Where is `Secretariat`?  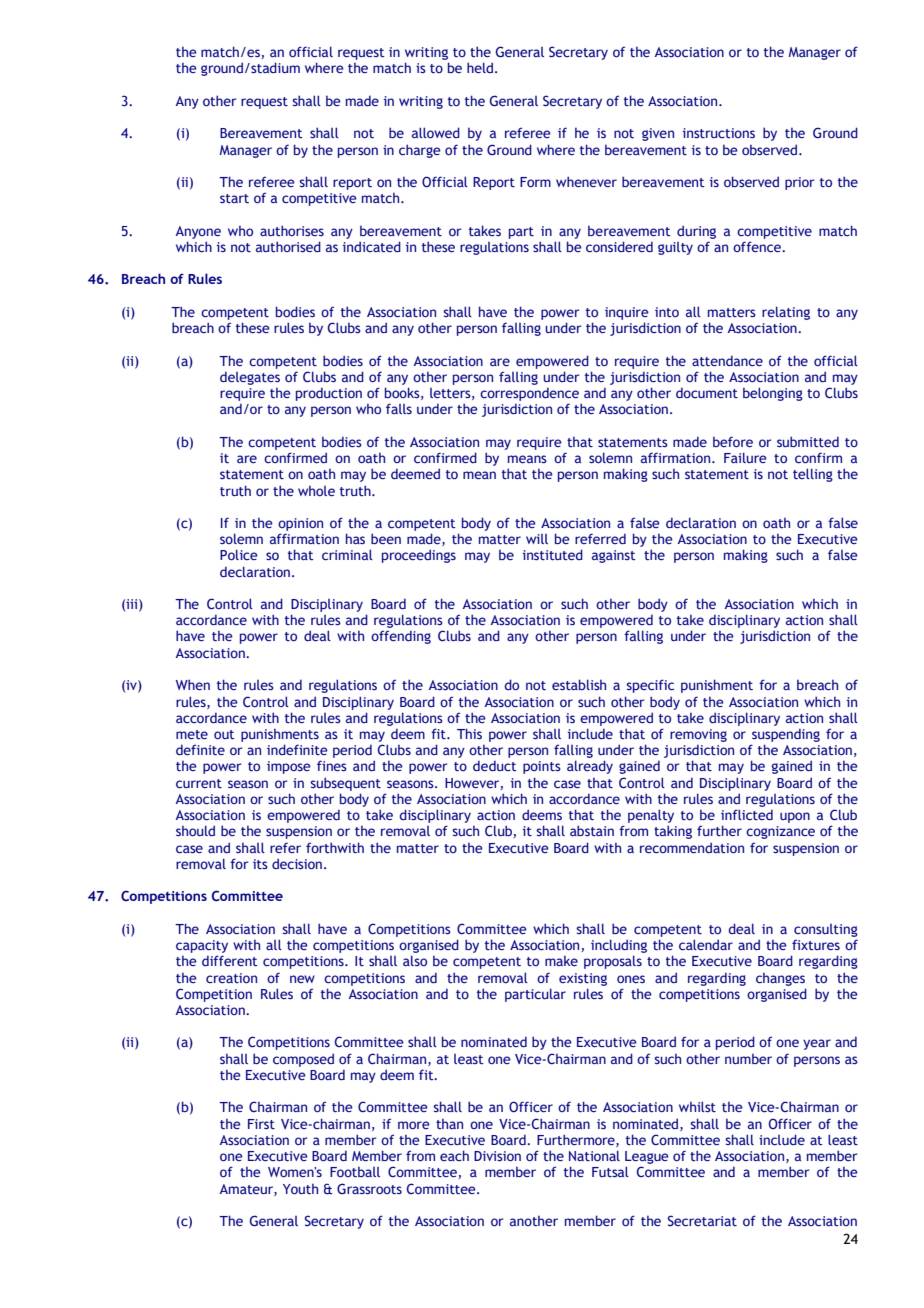
Secretariat is located at coordinates (702, 1220).
